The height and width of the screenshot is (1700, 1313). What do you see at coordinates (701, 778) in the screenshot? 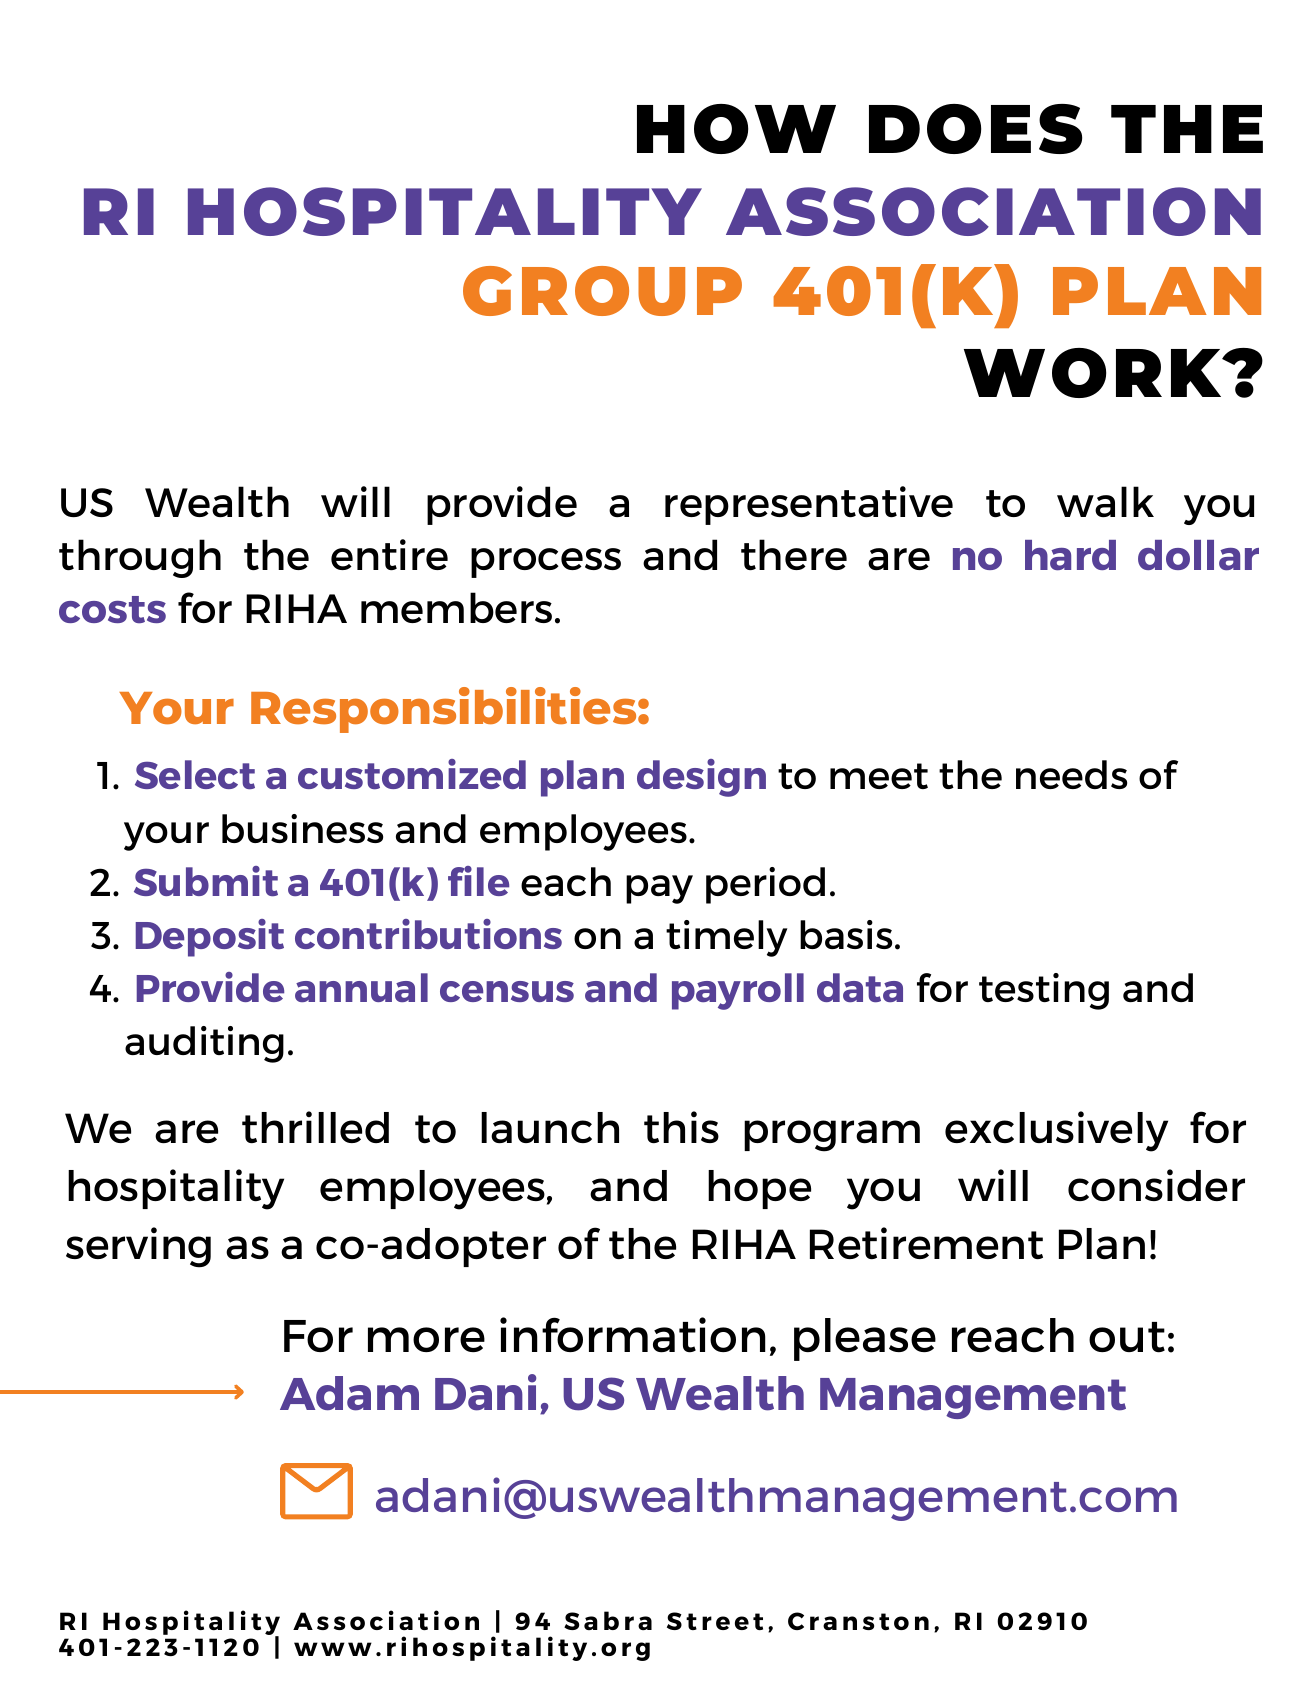
I see `design` at bounding box center [701, 778].
